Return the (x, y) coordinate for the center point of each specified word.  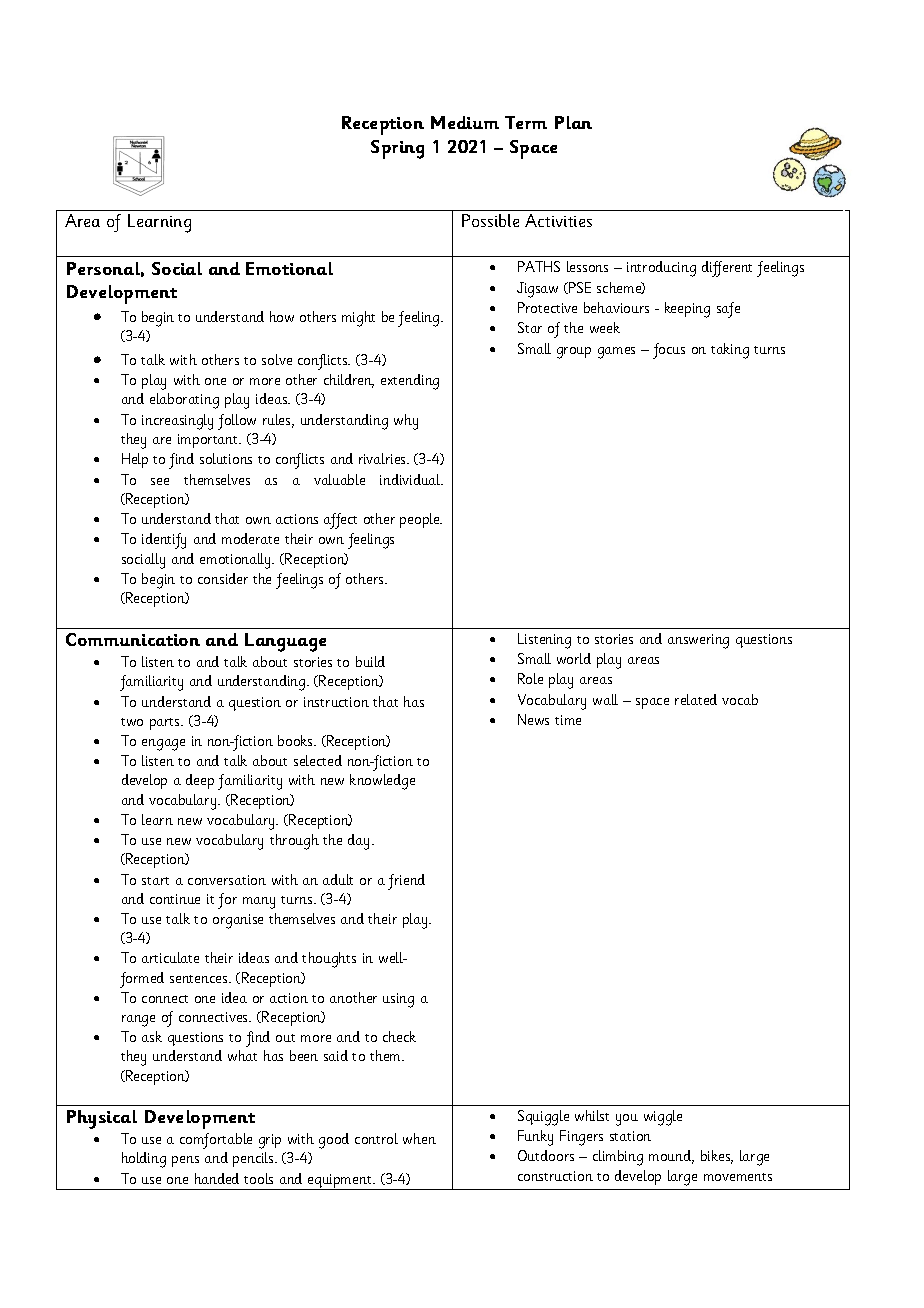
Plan (573, 122)
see (160, 481)
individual (411, 479)
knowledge (382, 782)
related (696, 699)
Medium (465, 122)
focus (669, 351)
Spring (397, 149)
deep (200, 781)
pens (185, 1161)
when (419, 1138)
